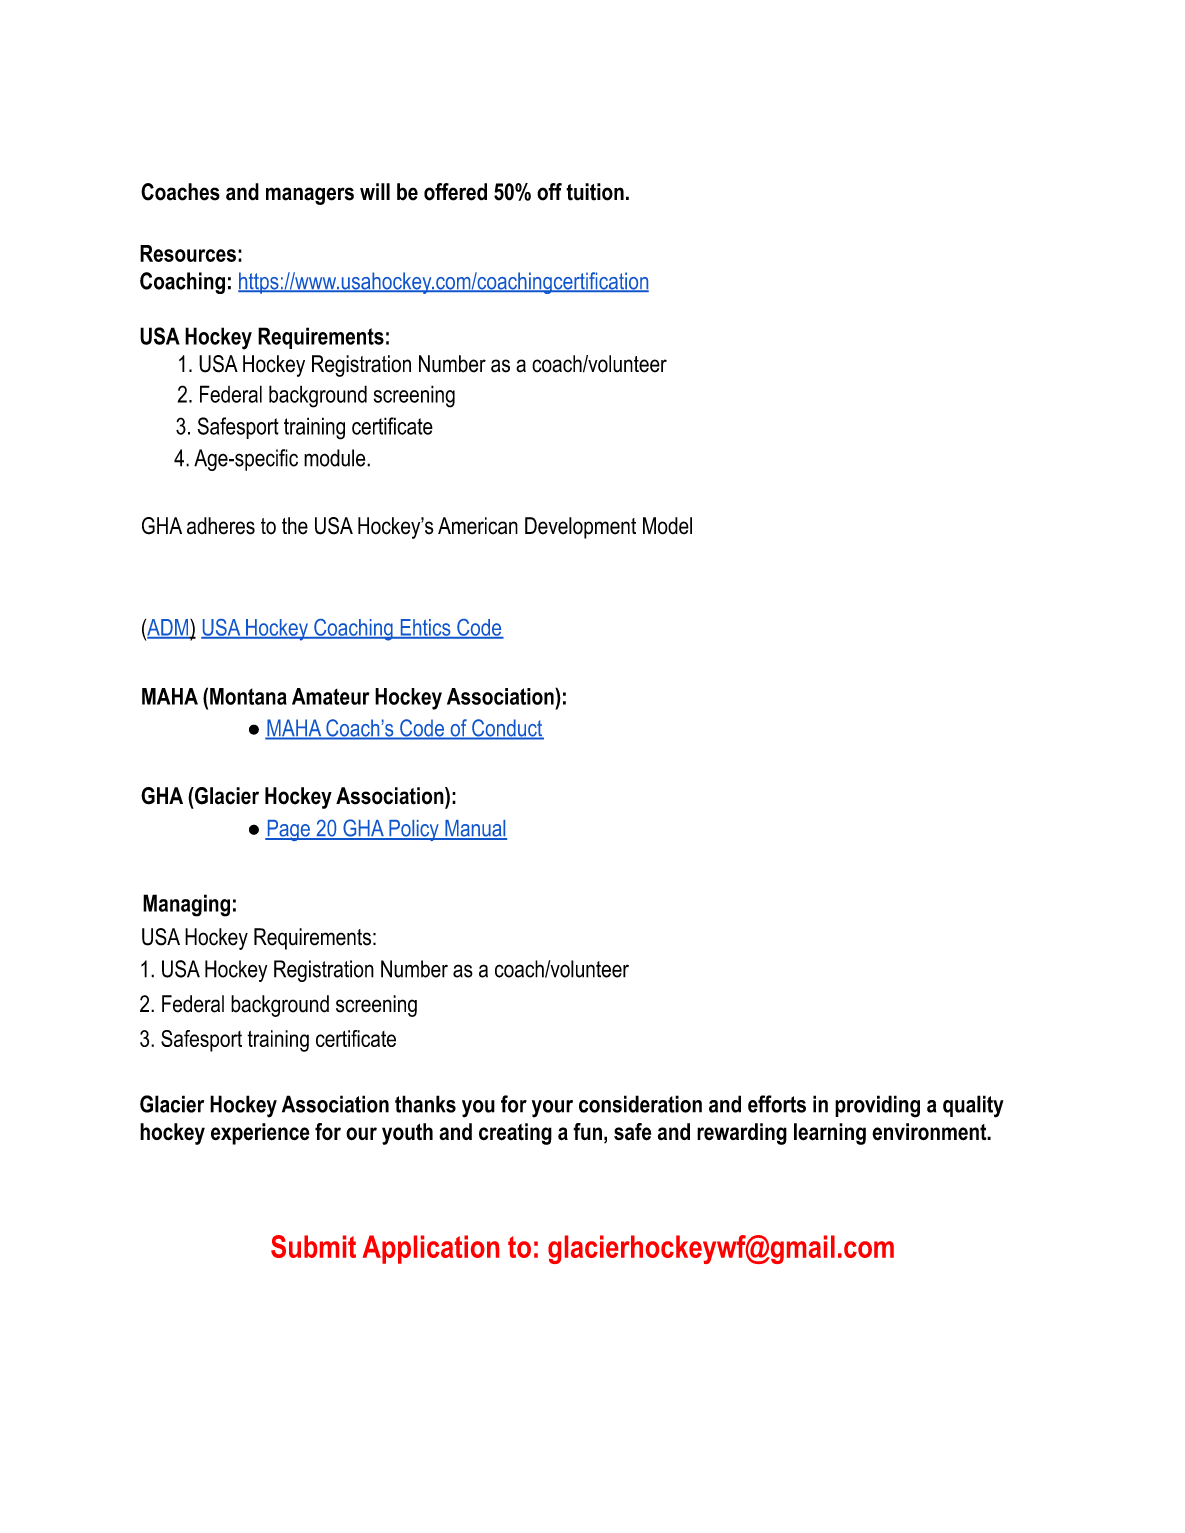 Image resolution: width=1185 pixels, height=1533 pixels. What do you see at coordinates (877, 1106) in the screenshot?
I see `providing` at bounding box center [877, 1106].
